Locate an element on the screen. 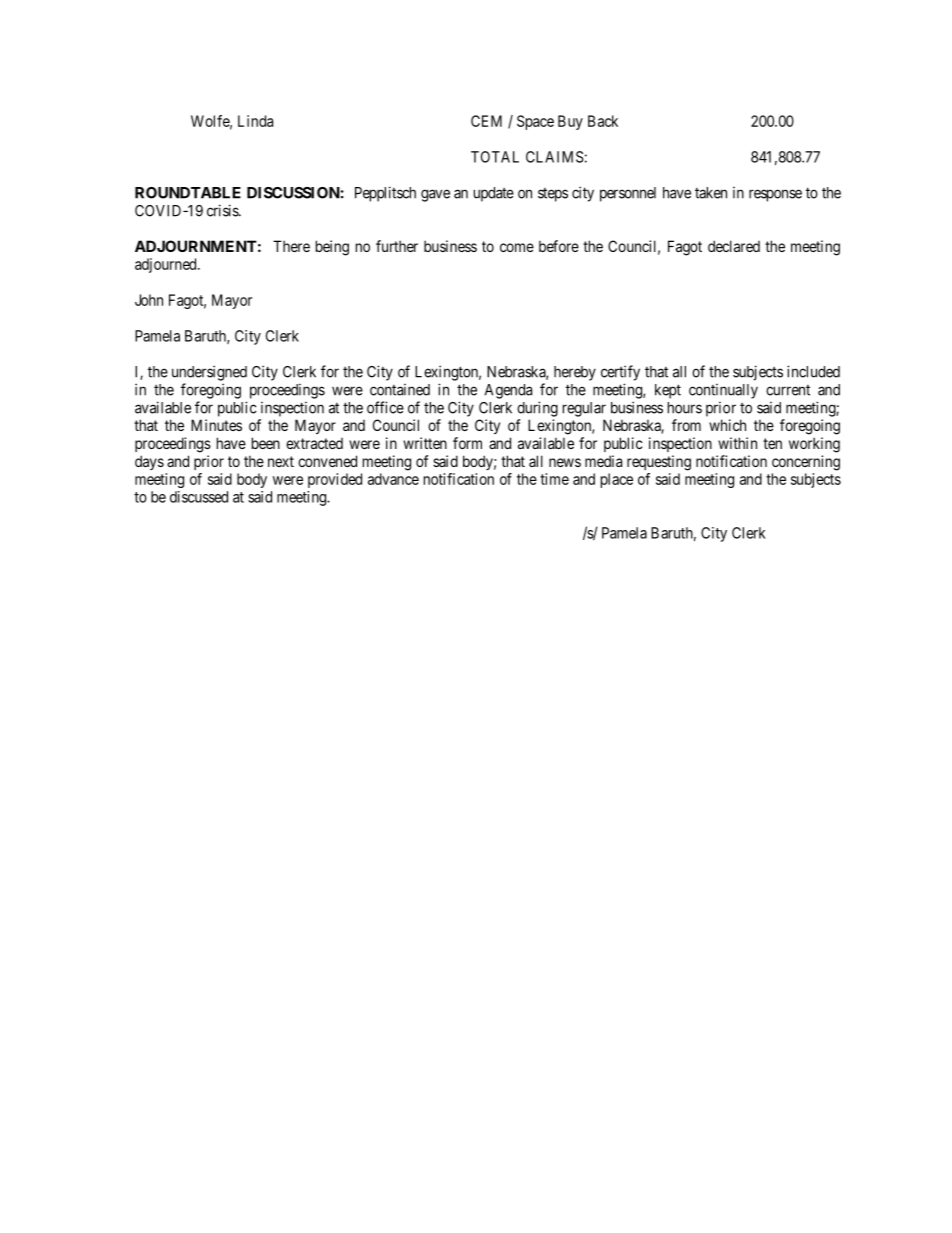 The image size is (952, 1233). undersigned is located at coordinates (209, 373).
